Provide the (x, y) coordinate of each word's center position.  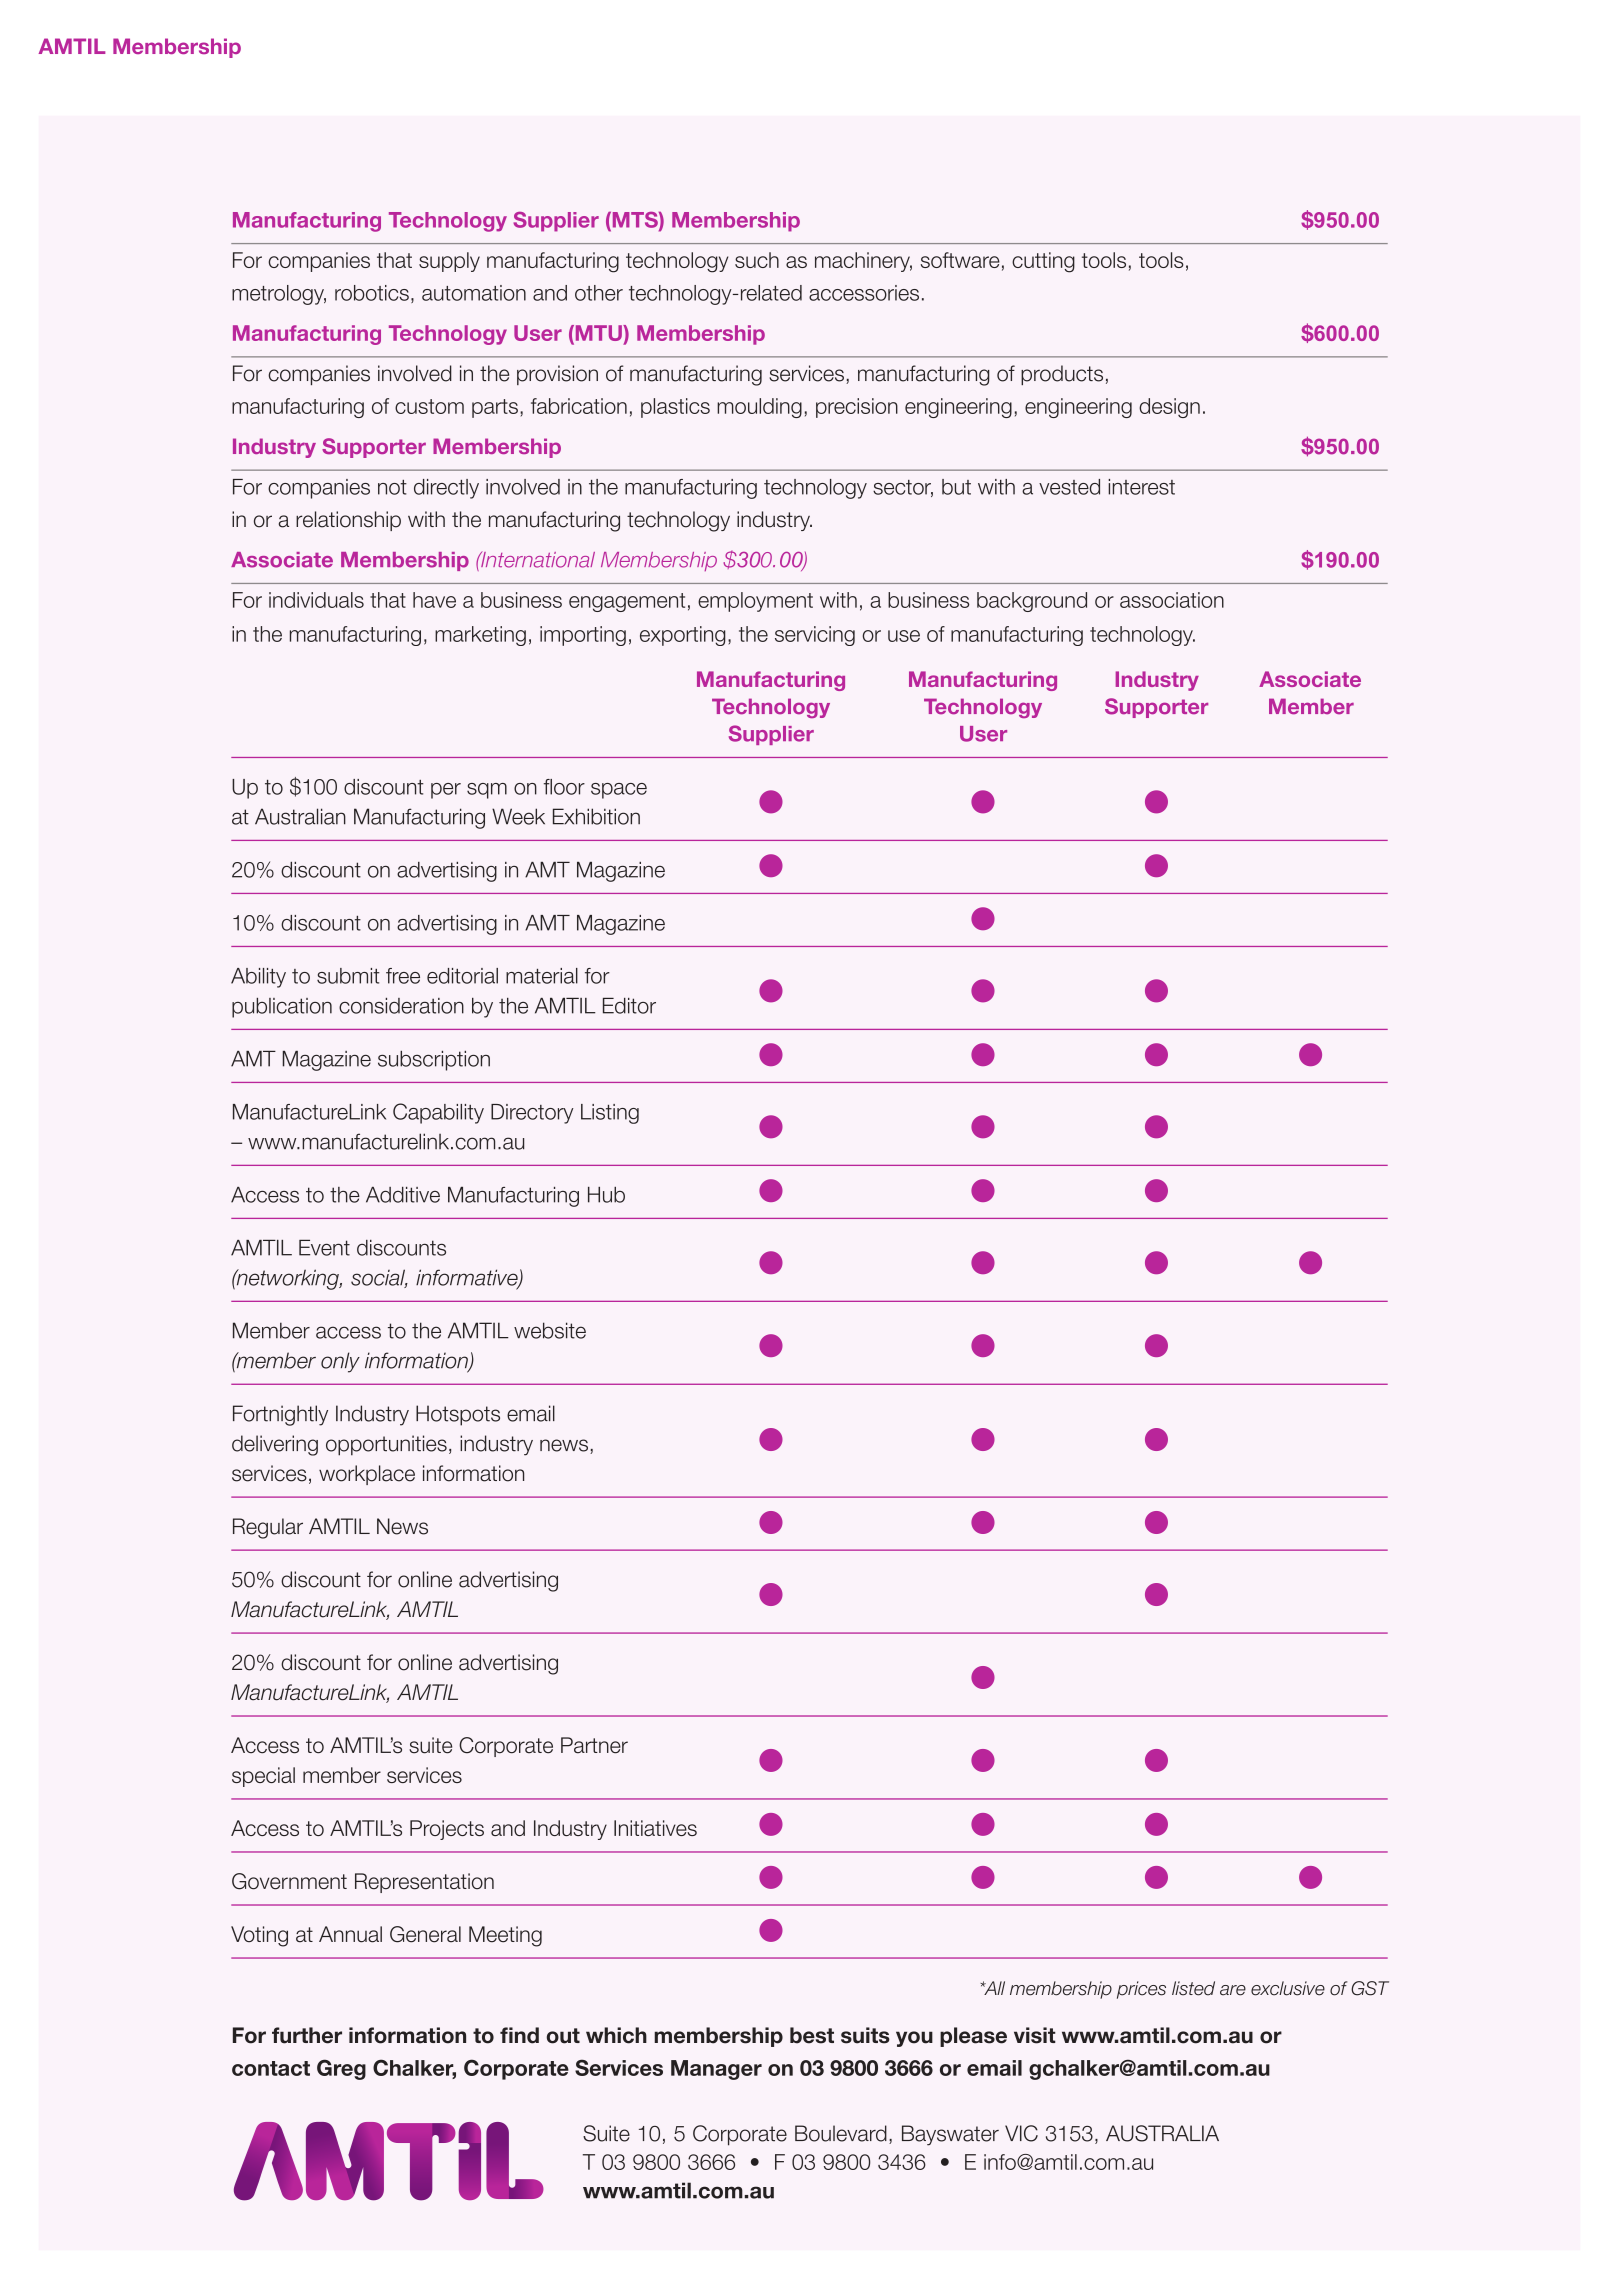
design (1169, 408)
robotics (372, 293)
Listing (610, 1114)
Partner (594, 1745)
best (812, 2035)
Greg (341, 2069)
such (757, 260)
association (1172, 600)
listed (1193, 1988)
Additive (403, 1195)
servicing (815, 636)
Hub (606, 1195)
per (446, 791)
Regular (268, 1528)
